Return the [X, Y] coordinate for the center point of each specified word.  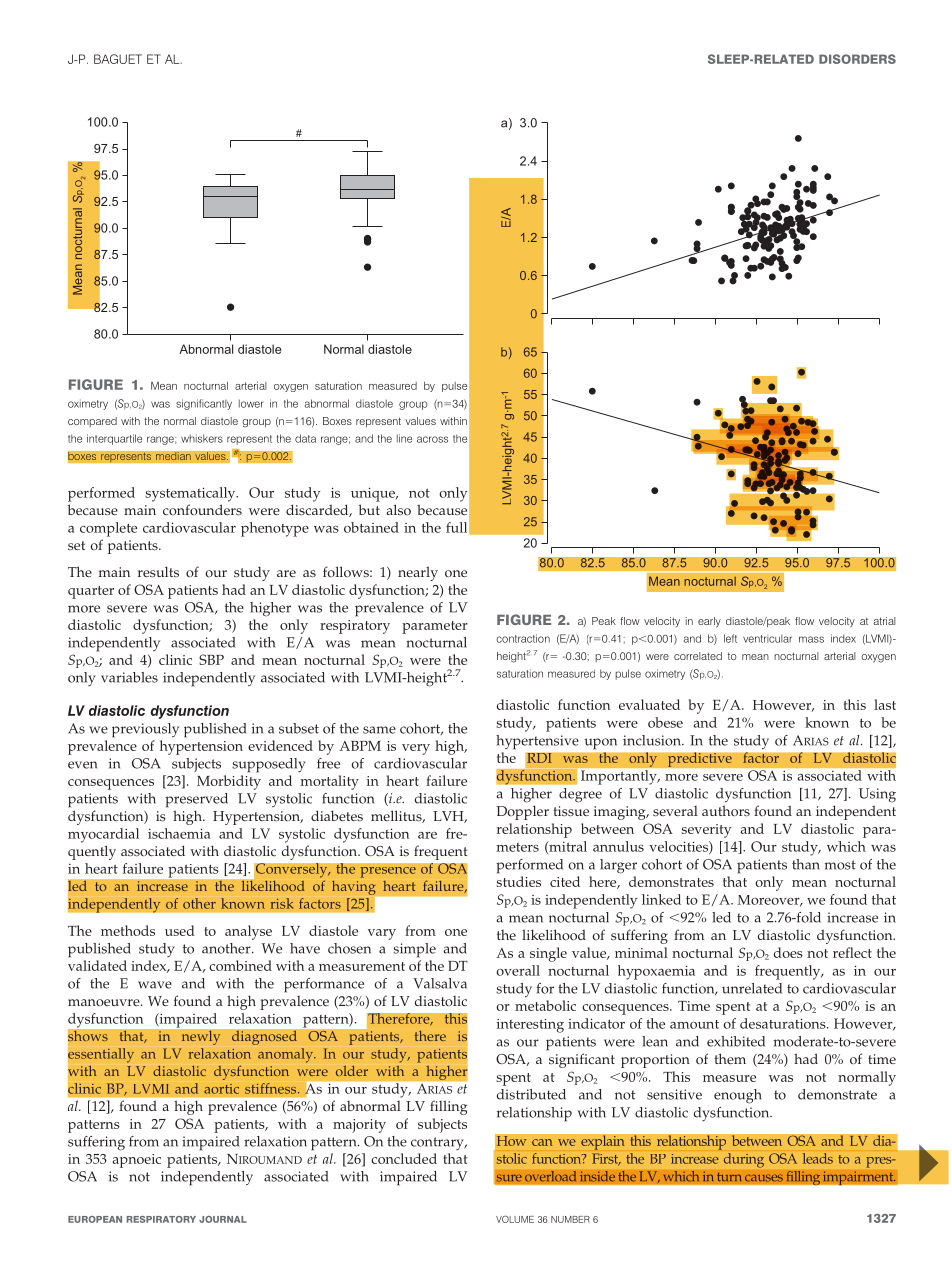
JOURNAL [223, 1219]
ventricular [767, 638]
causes [764, 1178]
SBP [211, 659]
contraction [523, 638]
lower [251, 403]
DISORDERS [857, 59]
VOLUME [515, 1219]
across [432, 439]
